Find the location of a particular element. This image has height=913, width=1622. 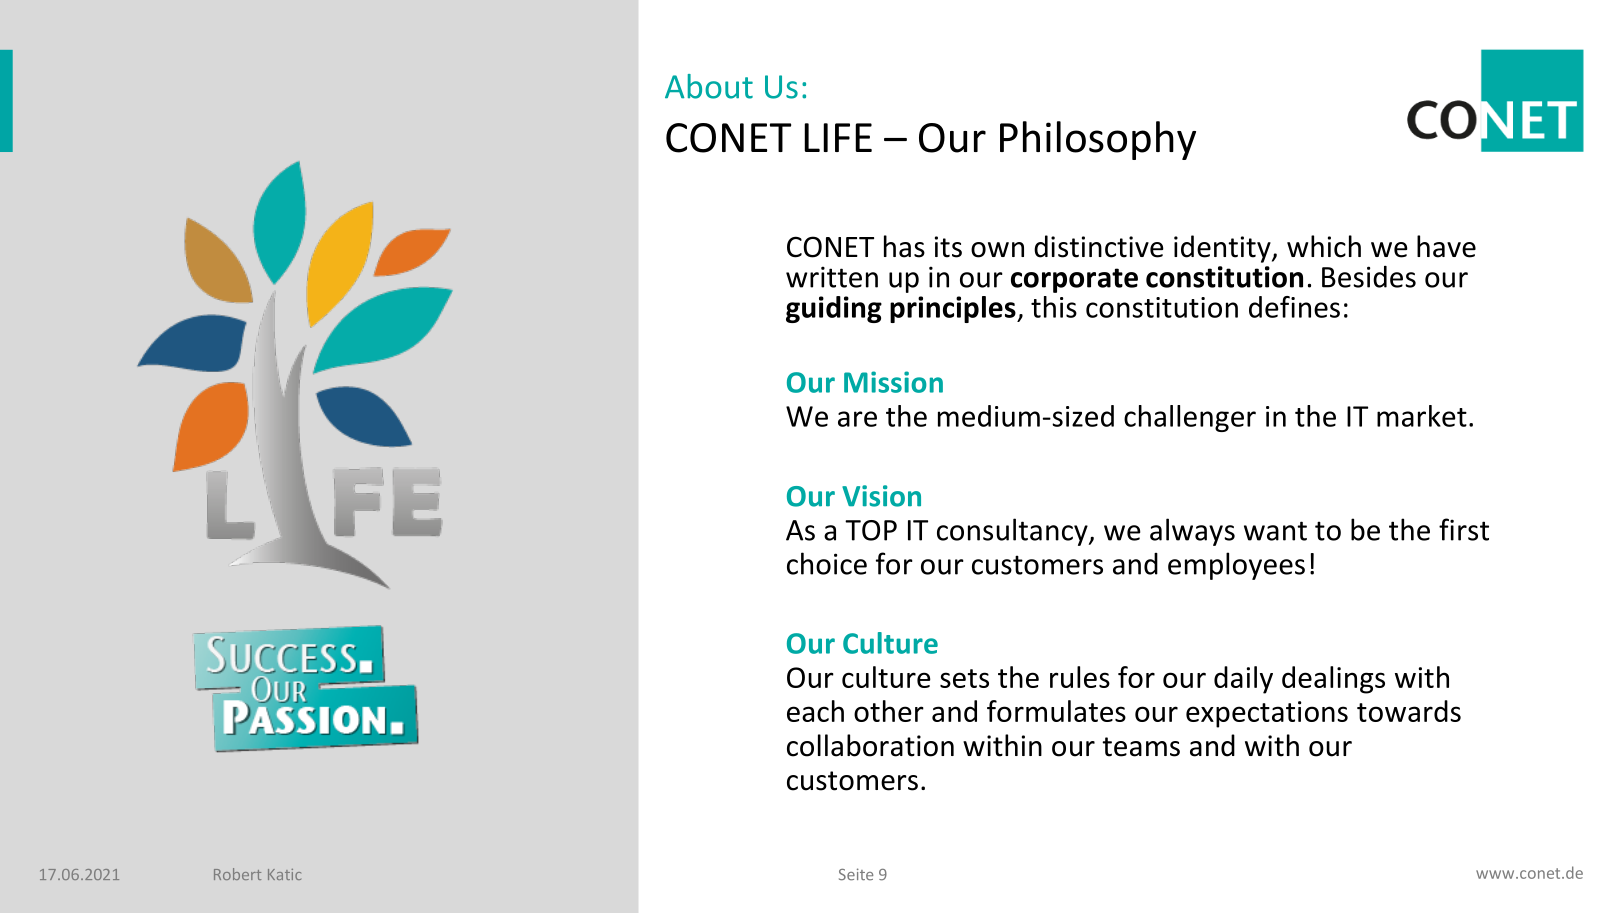

sets is located at coordinates (964, 678).
